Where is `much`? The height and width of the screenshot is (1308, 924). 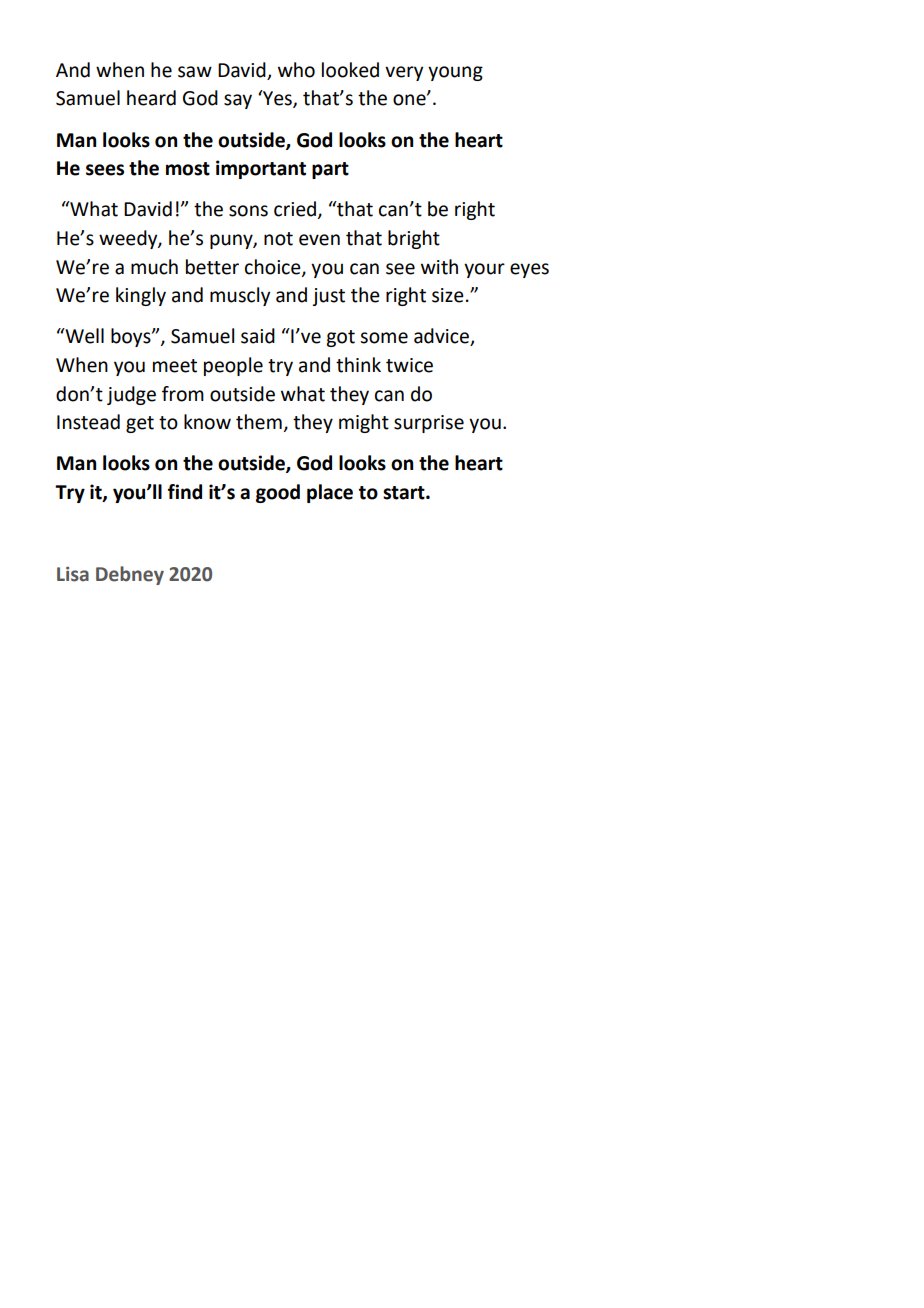
much is located at coordinates (154, 267).
